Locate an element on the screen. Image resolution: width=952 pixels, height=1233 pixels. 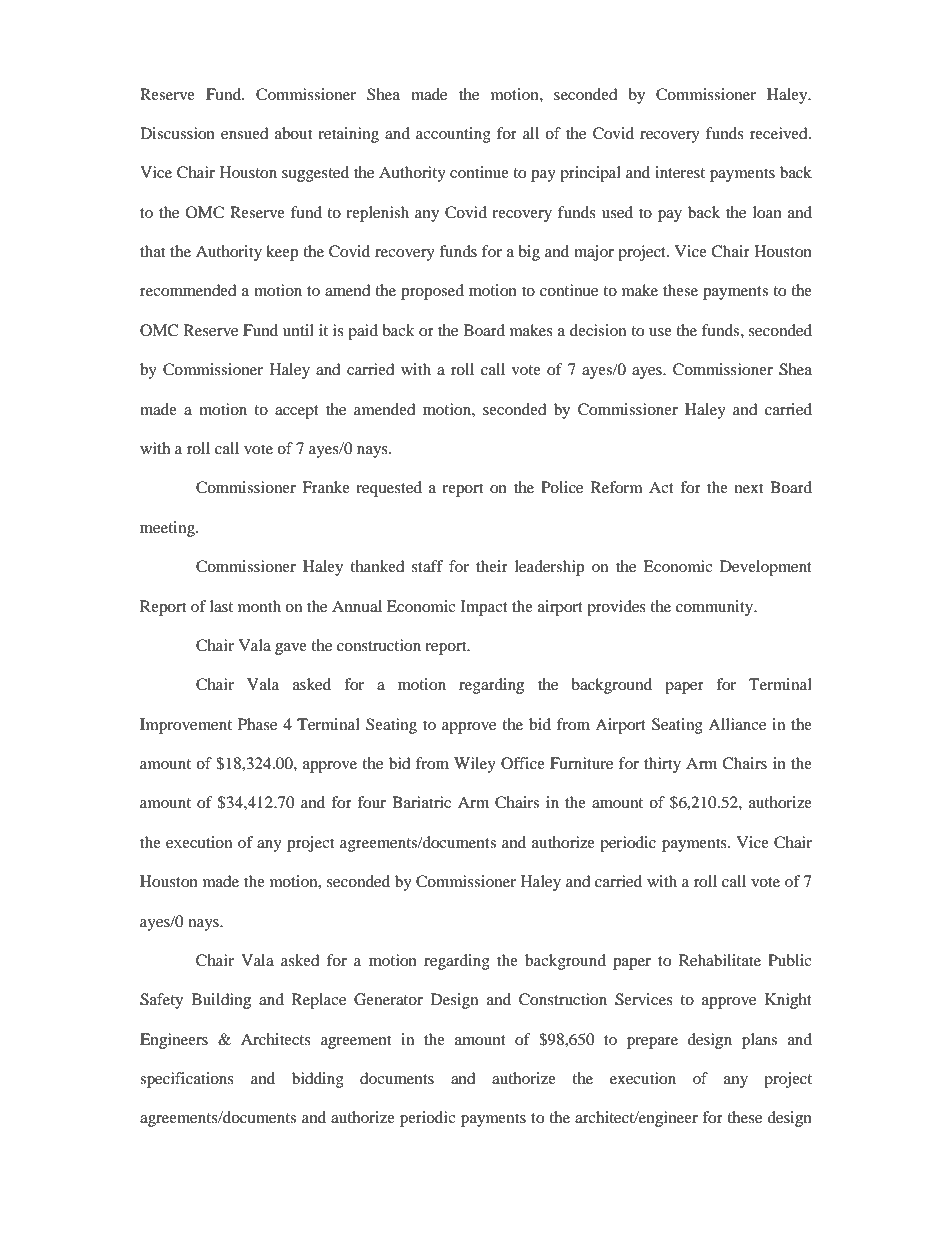
ensued is located at coordinates (245, 133).
